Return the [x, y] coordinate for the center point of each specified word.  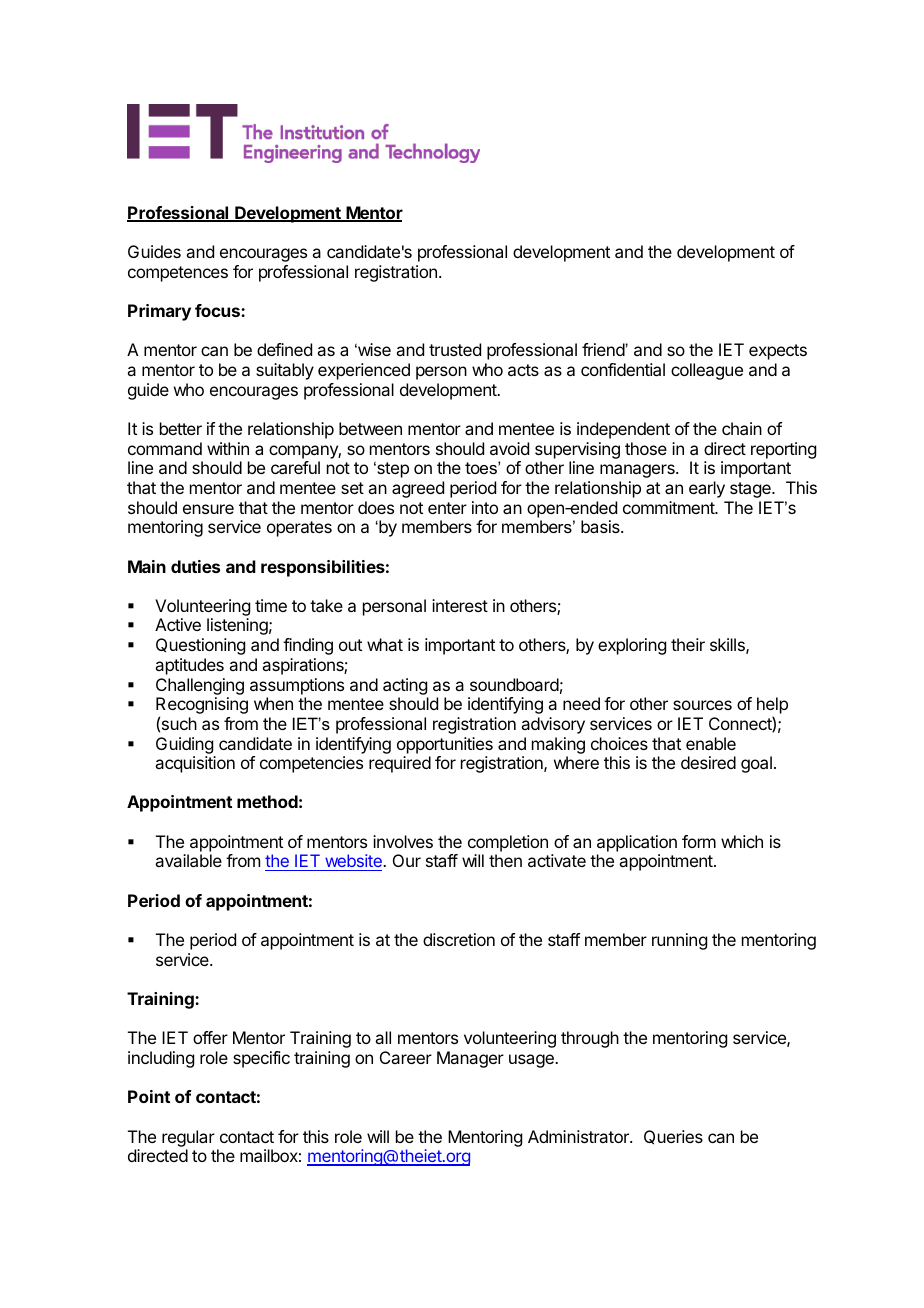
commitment [669, 507]
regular [188, 1138]
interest [460, 605]
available [188, 860]
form [699, 841]
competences [178, 274]
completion [508, 843]
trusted [455, 349]
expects [778, 352]
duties [195, 566]
